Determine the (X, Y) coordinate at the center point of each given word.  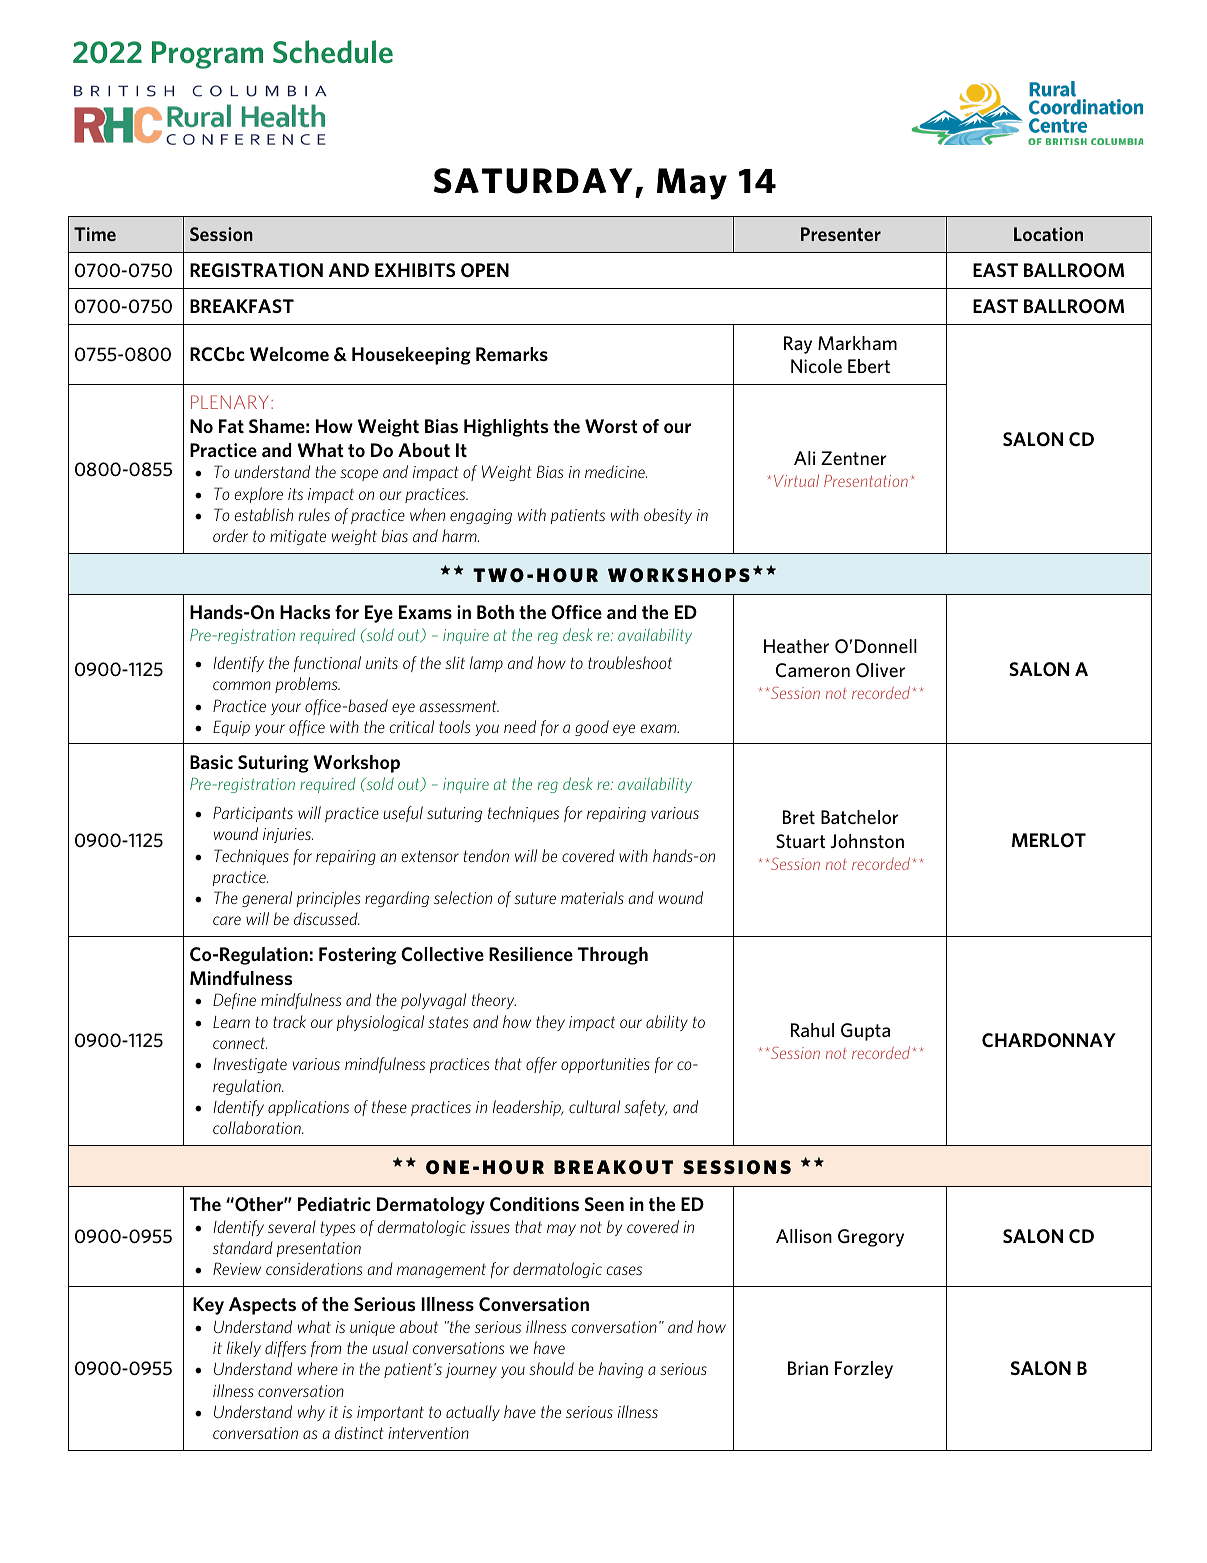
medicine (616, 471)
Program (207, 55)
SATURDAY (533, 181)
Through (613, 956)
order (230, 535)
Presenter (841, 234)
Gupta (865, 1032)
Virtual (796, 480)
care (227, 920)
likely (244, 1349)
